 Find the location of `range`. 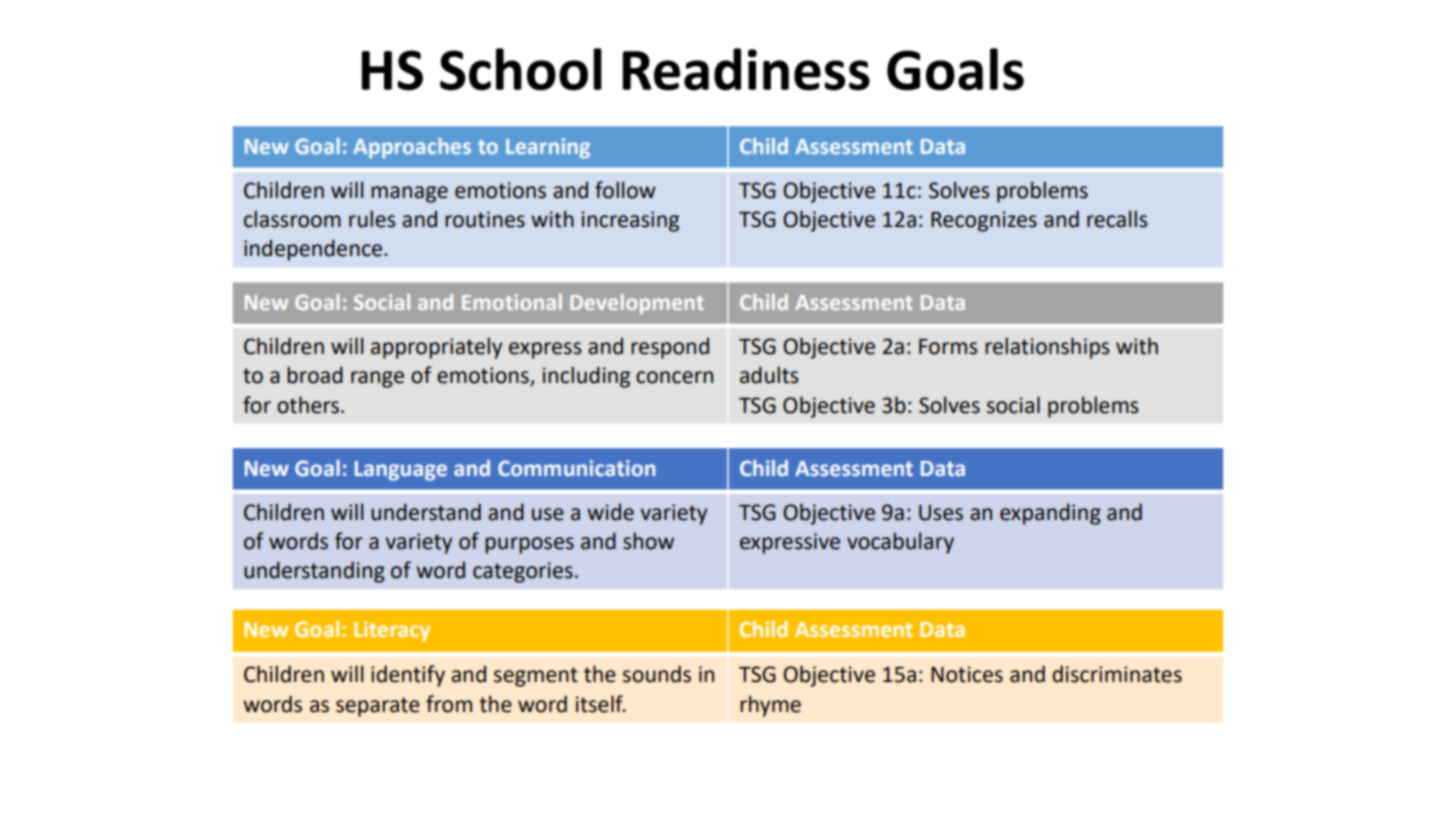

range is located at coordinates (377, 379).
